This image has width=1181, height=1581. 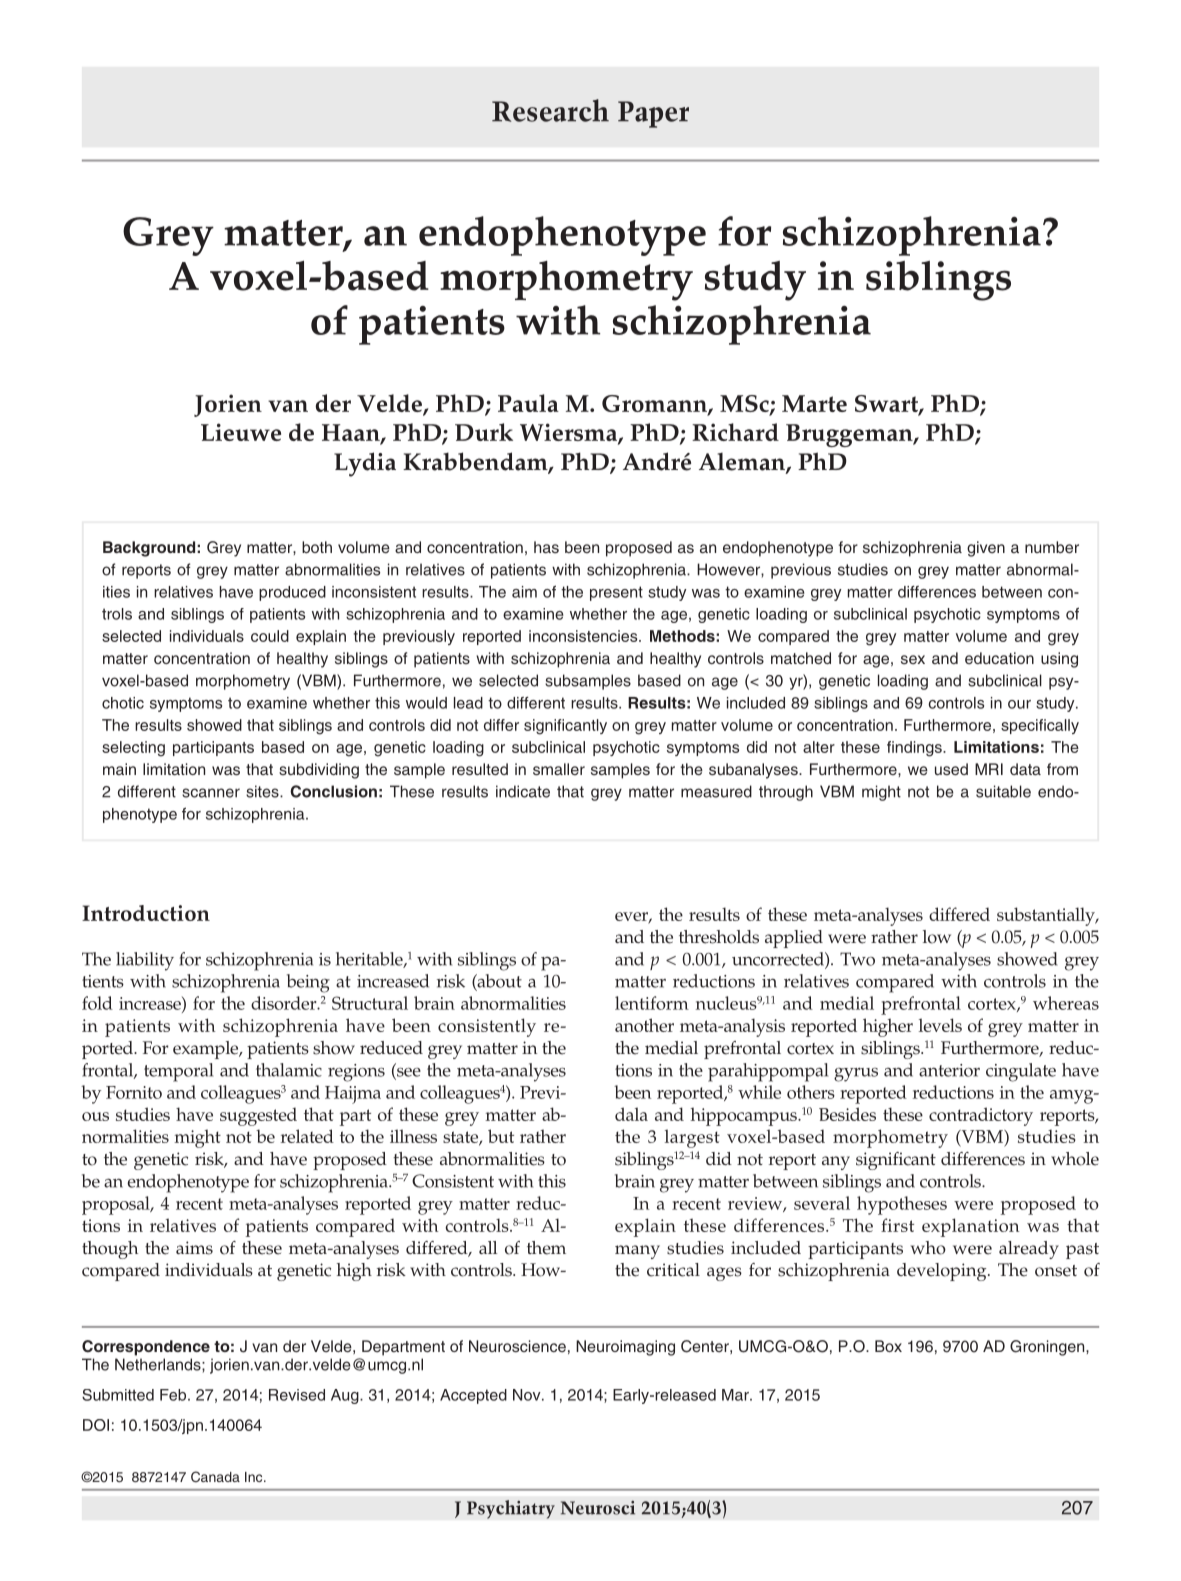 I want to click on contradictory, so click(x=981, y=1116).
